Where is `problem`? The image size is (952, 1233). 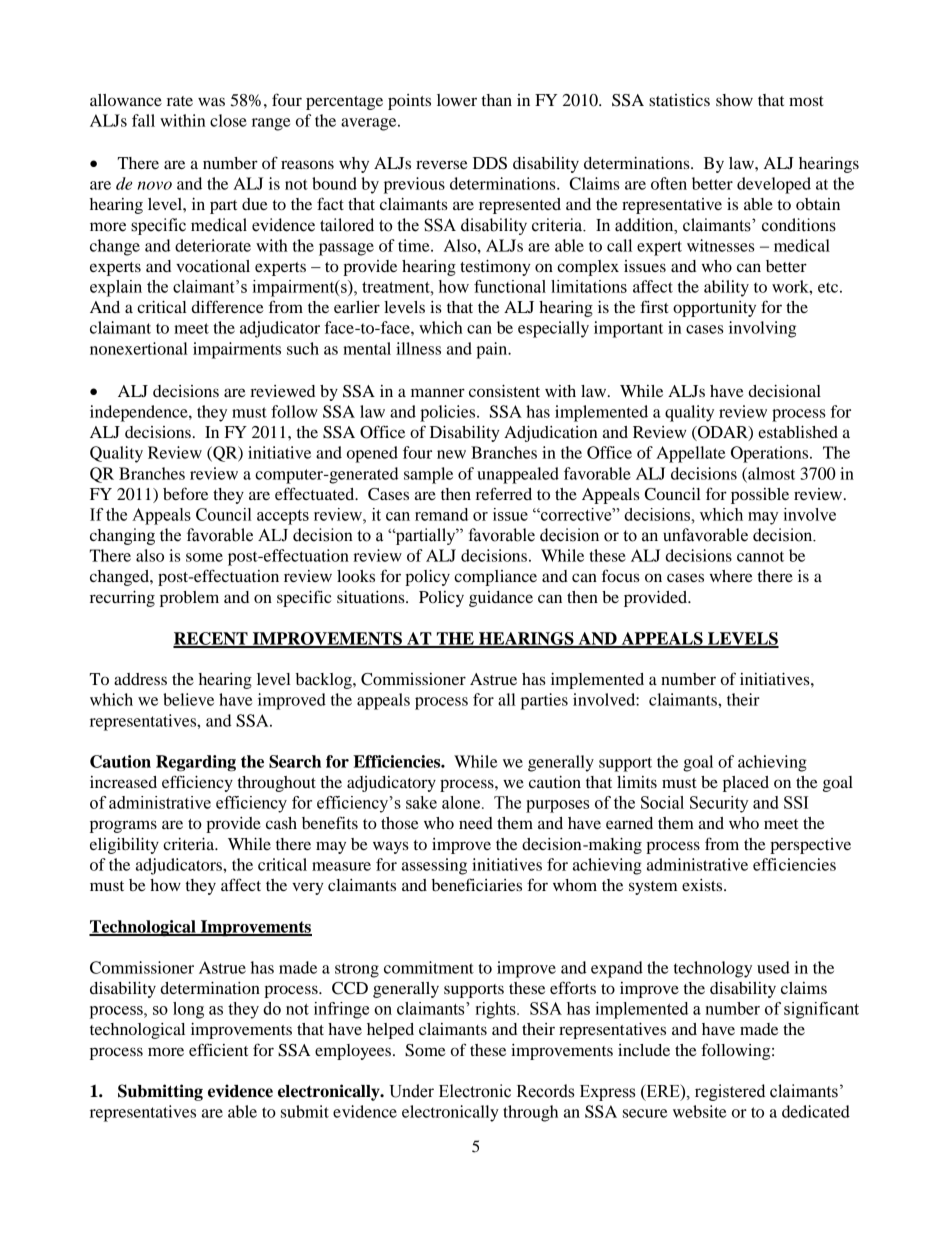 problem is located at coordinates (189, 599).
